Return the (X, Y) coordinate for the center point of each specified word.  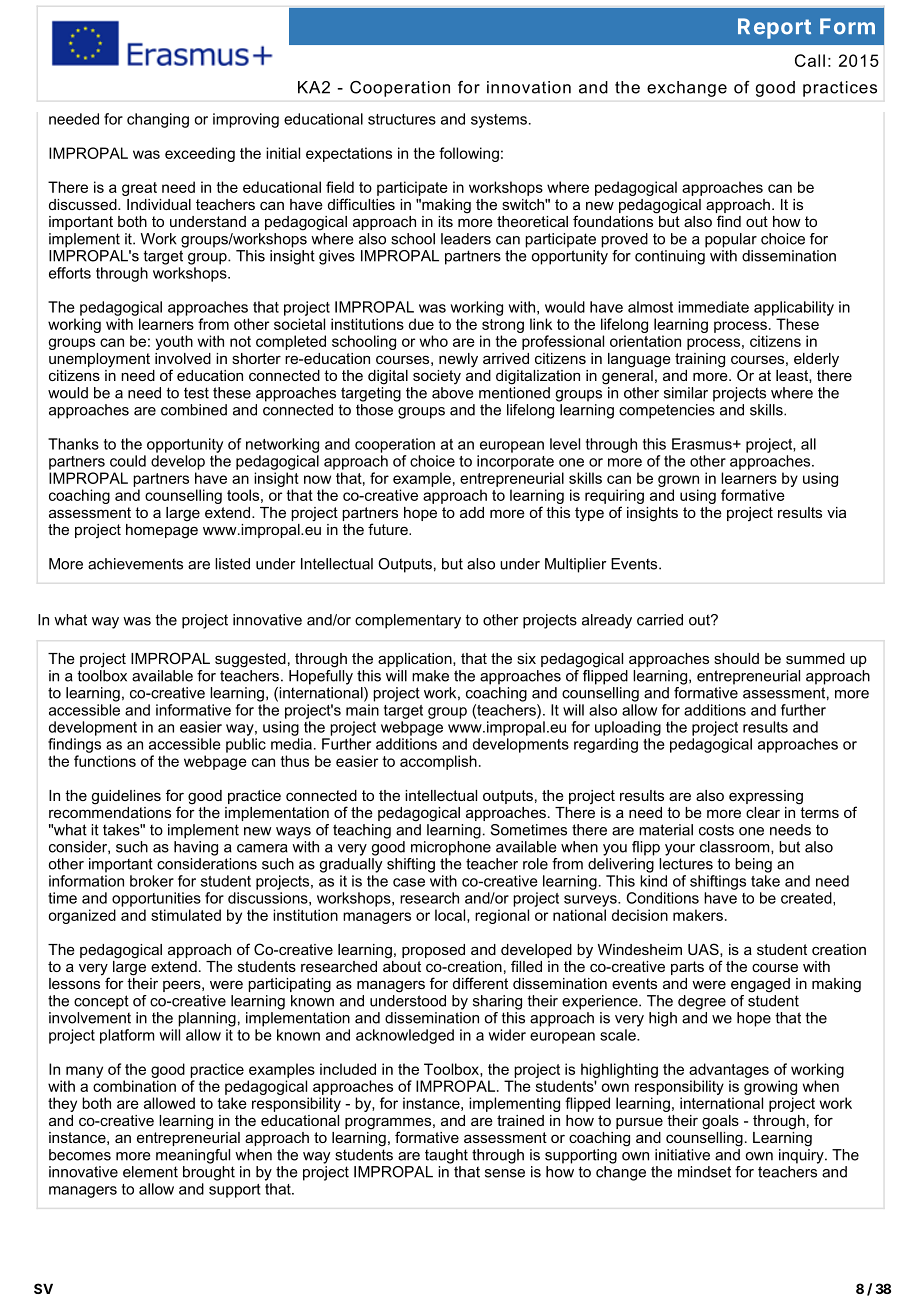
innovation (529, 87)
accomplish (438, 762)
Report (774, 28)
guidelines (126, 797)
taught (446, 1156)
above (452, 393)
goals (720, 1122)
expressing (766, 797)
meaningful (193, 1156)
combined (194, 410)
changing (158, 120)
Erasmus (703, 444)
